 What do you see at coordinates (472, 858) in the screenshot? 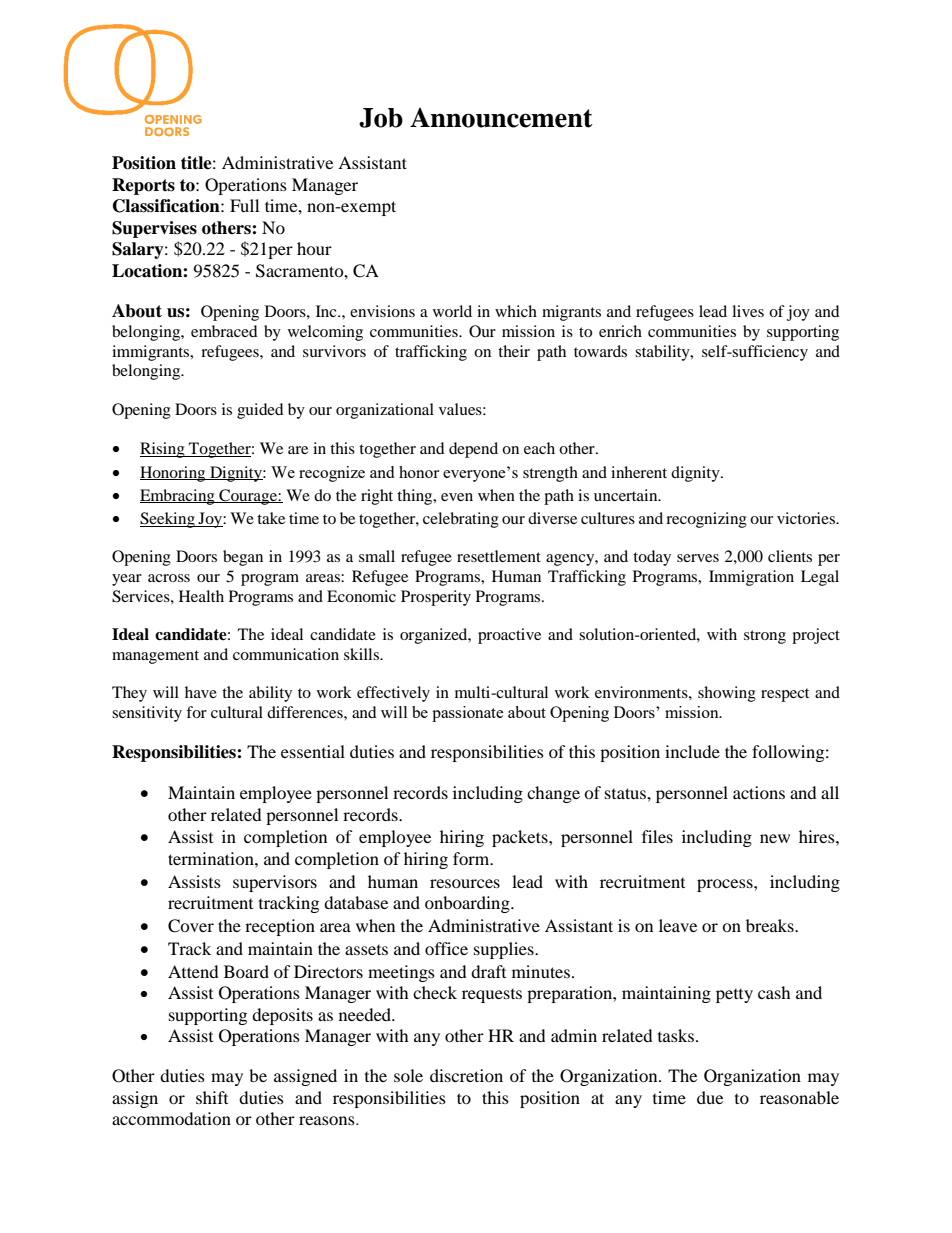
I see `form` at bounding box center [472, 858].
